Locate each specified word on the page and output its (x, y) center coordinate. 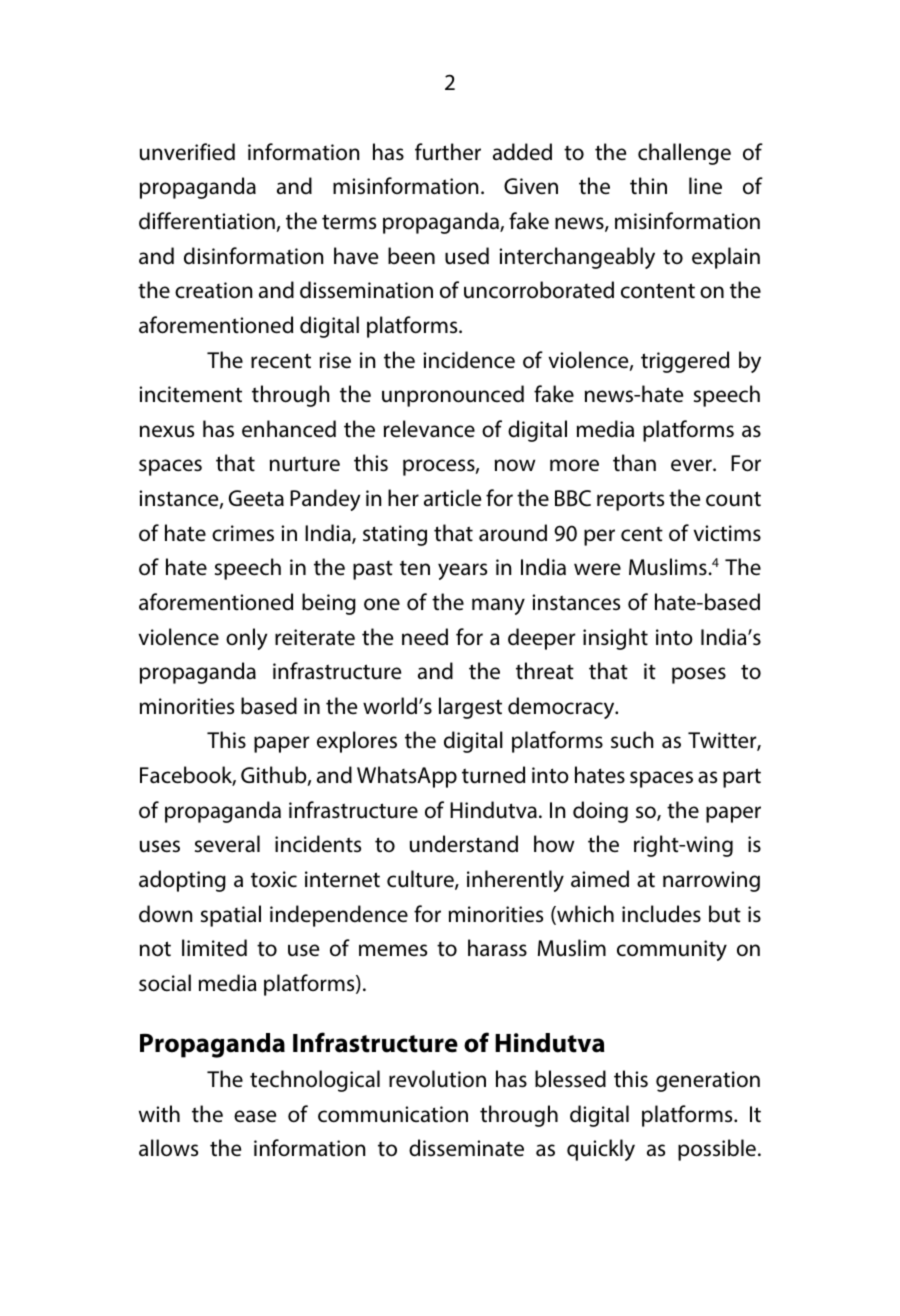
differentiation (208, 222)
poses (699, 675)
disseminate (466, 1148)
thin (648, 185)
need (425, 637)
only (247, 639)
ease (255, 1116)
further (448, 152)
